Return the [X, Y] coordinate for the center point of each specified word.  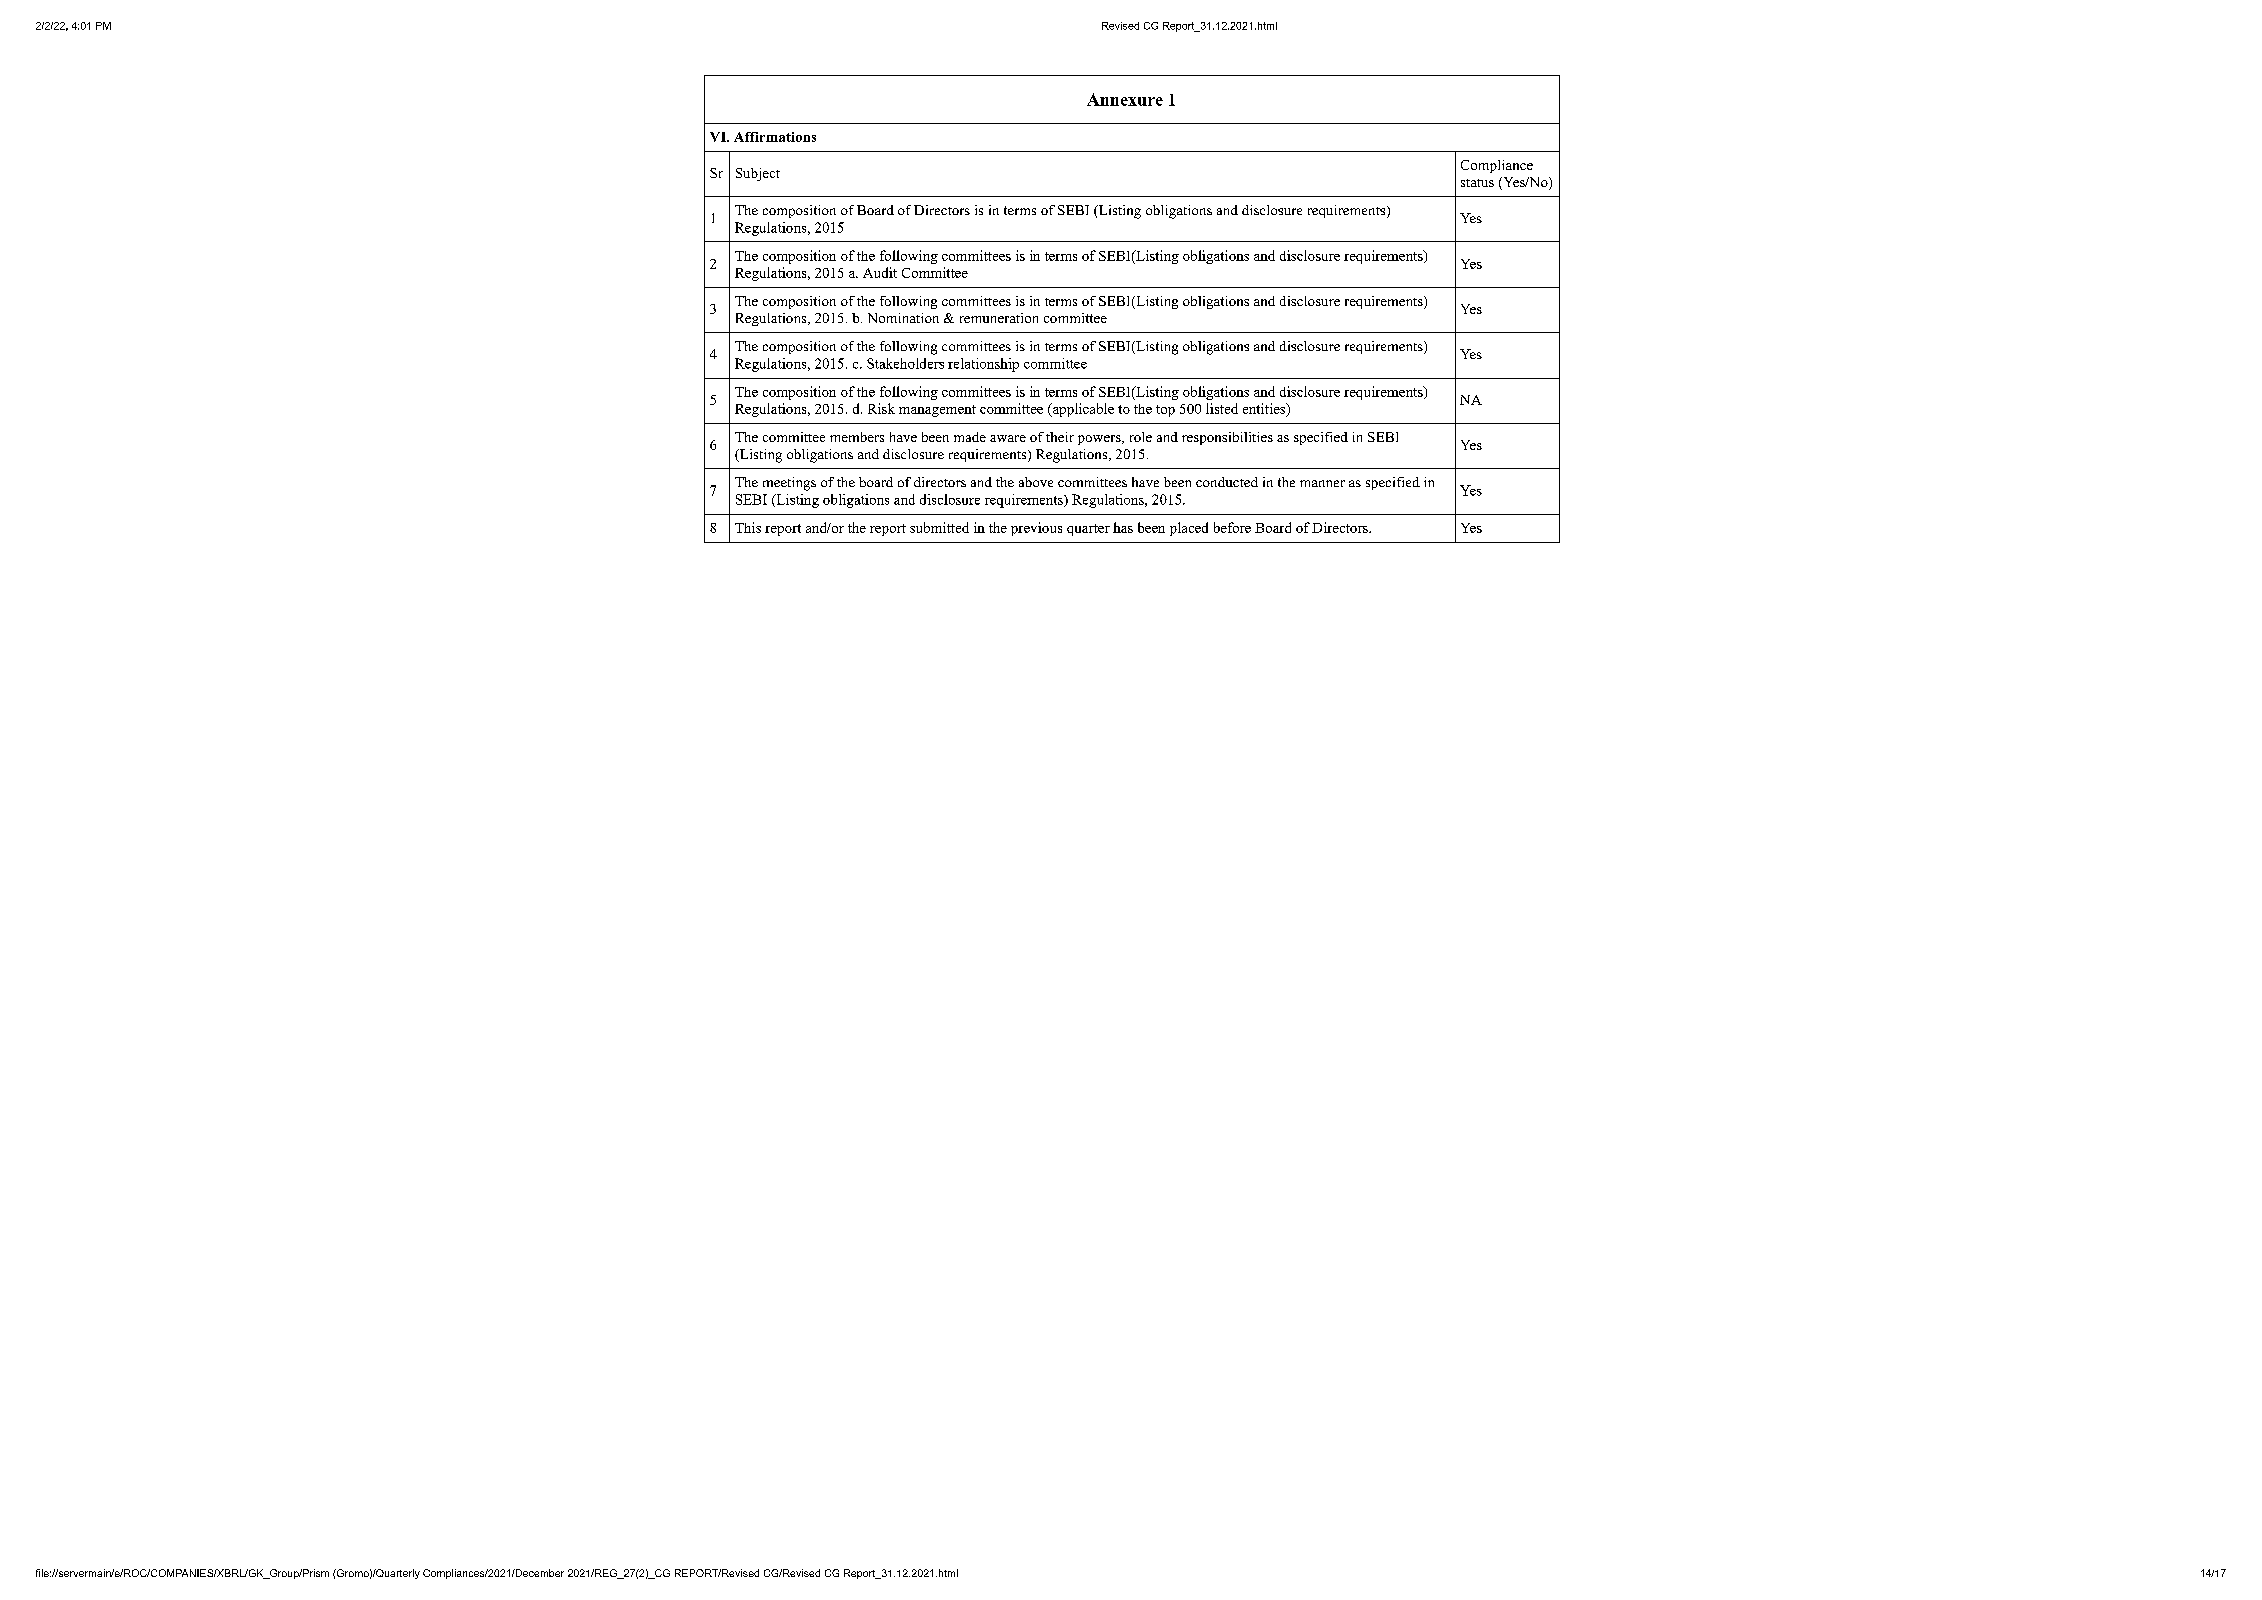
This [748, 527]
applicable [1082, 410]
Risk [881, 408]
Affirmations [775, 137]
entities [1265, 408]
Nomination [903, 318]
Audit [880, 272]
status [1477, 183]
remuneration [999, 318]
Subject [758, 174]
